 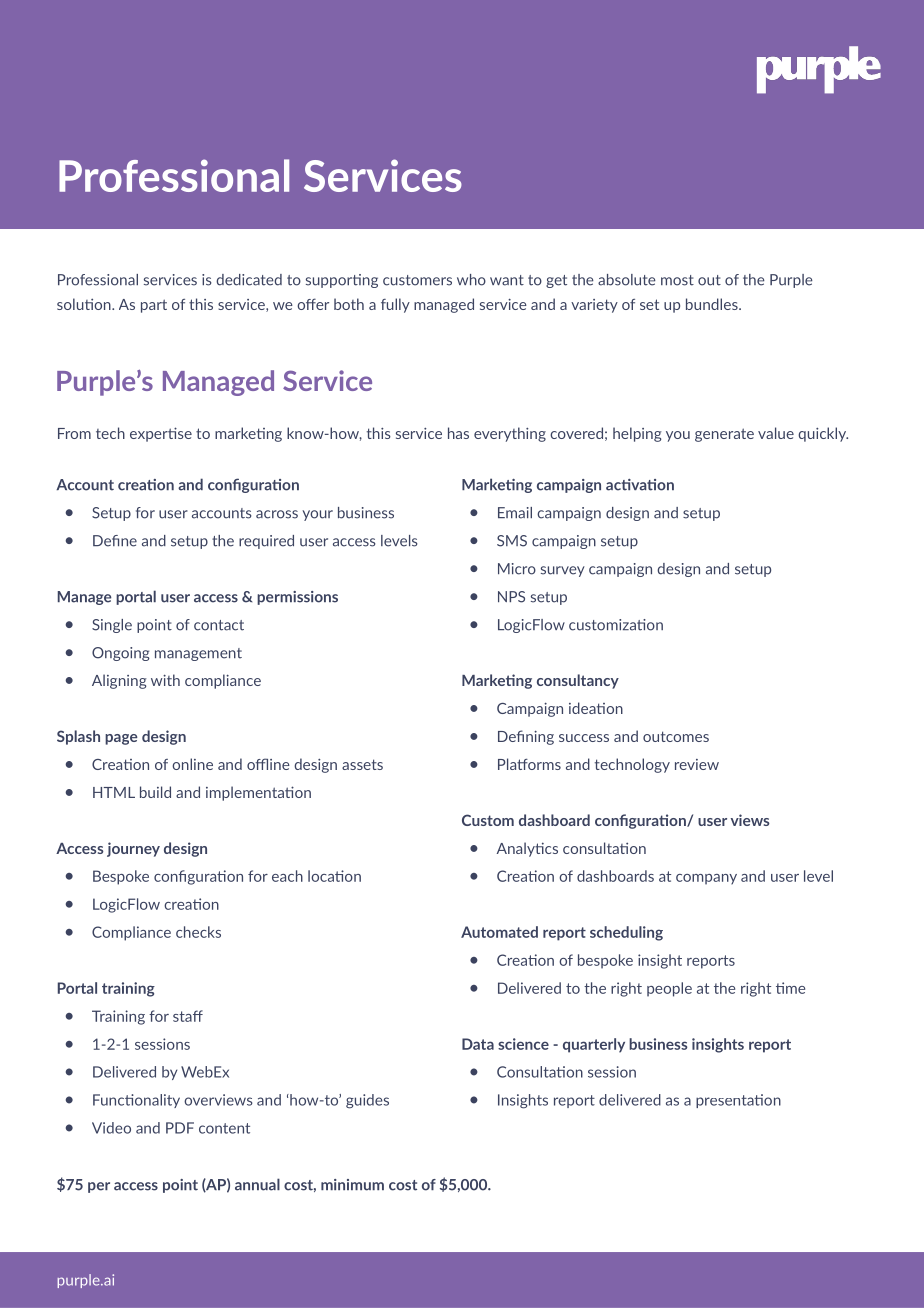 I want to click on page, so click(x=121, y=739).
